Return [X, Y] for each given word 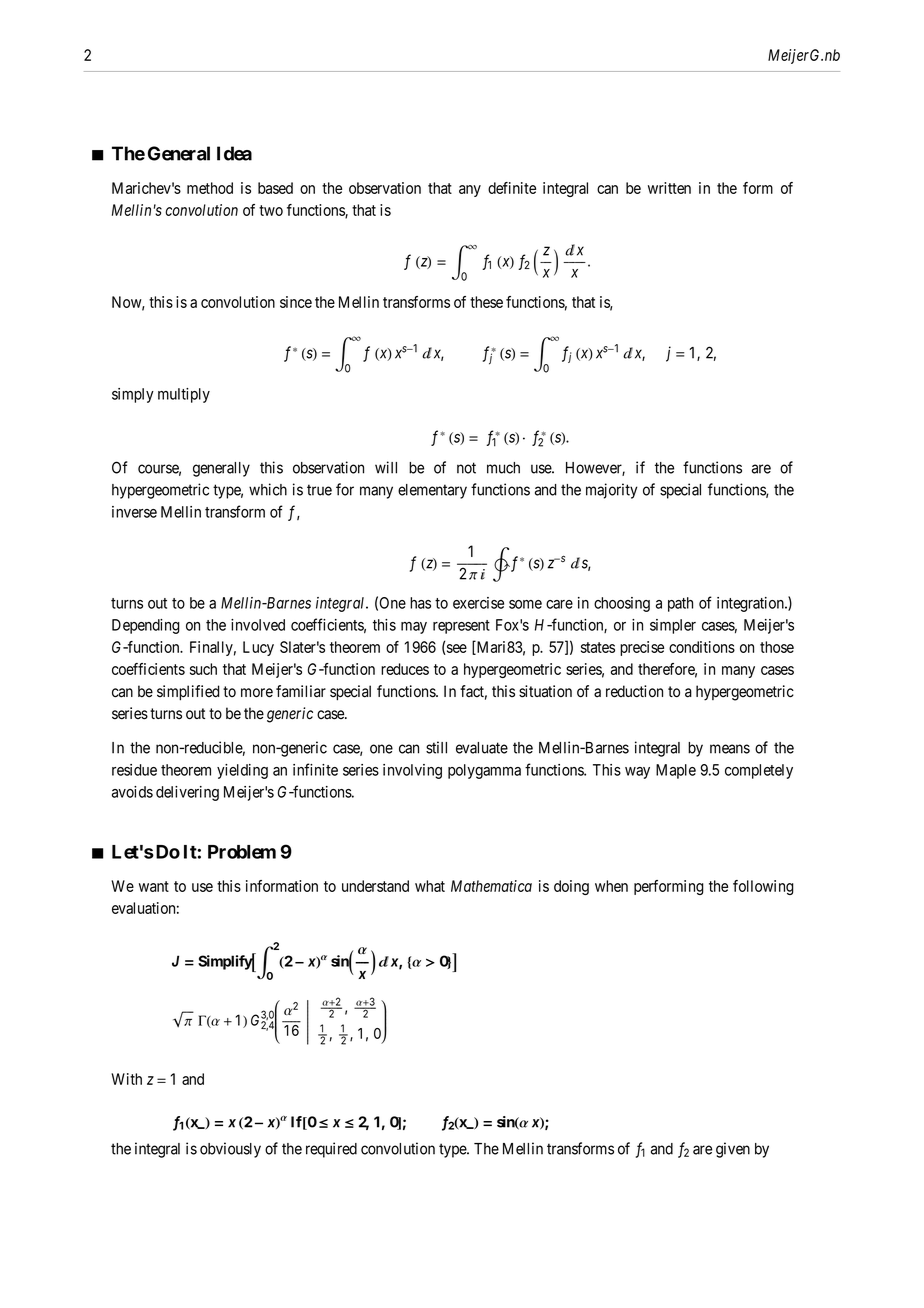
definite [512, 188]
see [456, 649]
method [210, 188]
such [203, 669]
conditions [702, 647]
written [669, 188]
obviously [230, 1150]
